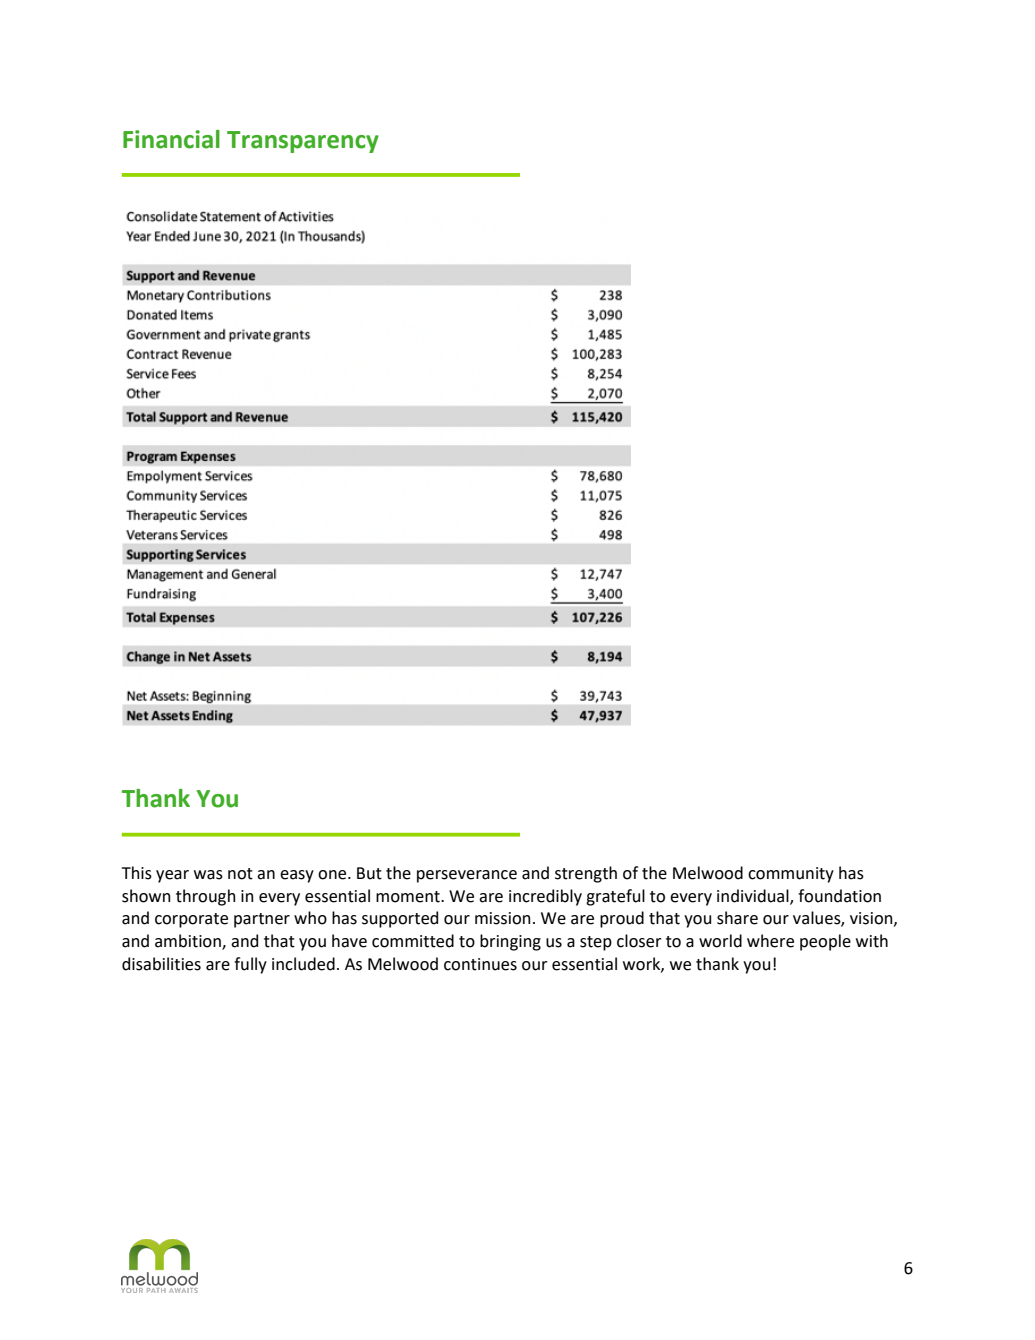 This page has width=1035, height=1340. What do you see at coordinates (586, 874) in the page?
I see `strength` at bounding box center [586, 874].
